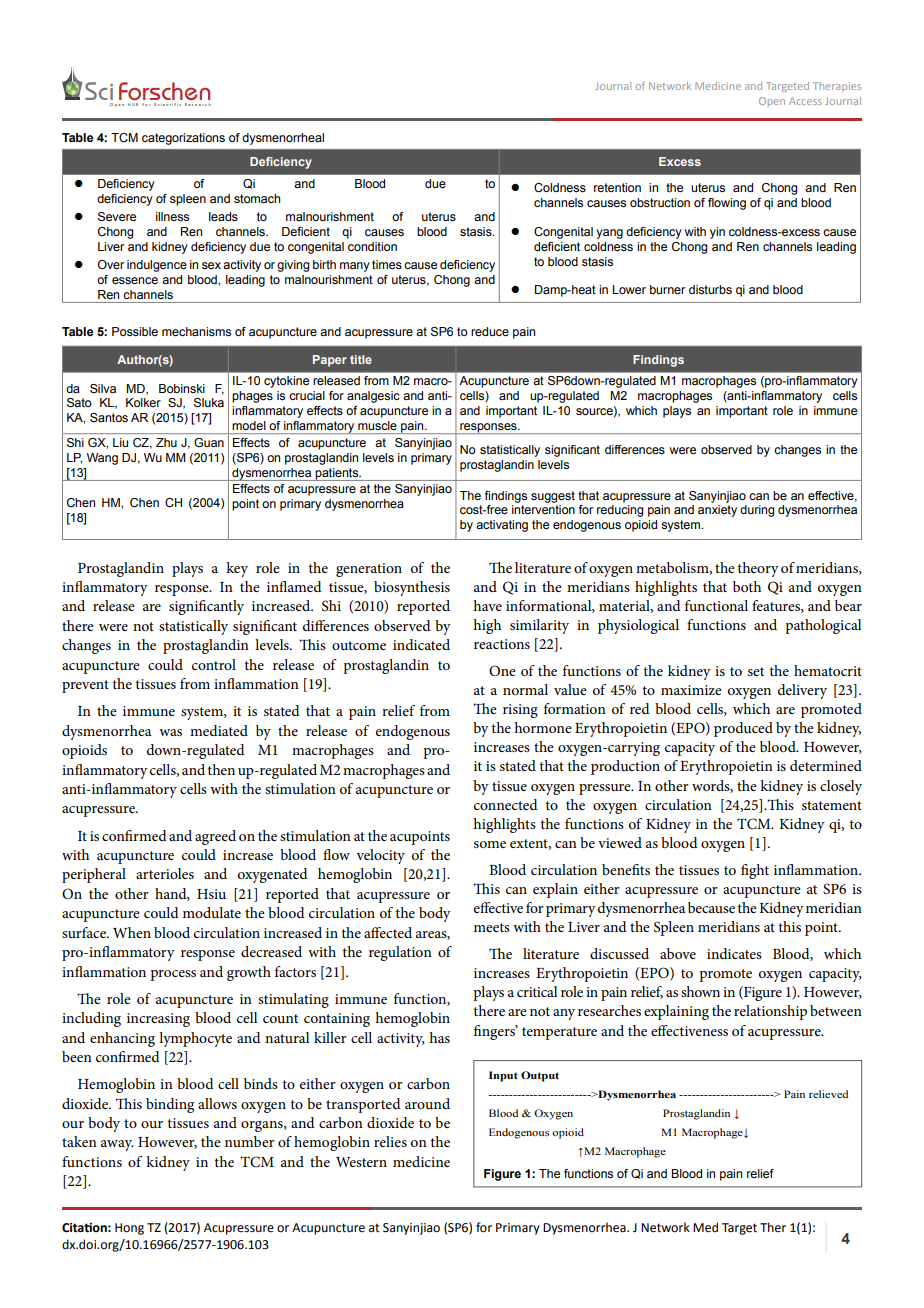  Describe the element at coordinates (755, 871) in the screenshot. I see `fight` at that location.
